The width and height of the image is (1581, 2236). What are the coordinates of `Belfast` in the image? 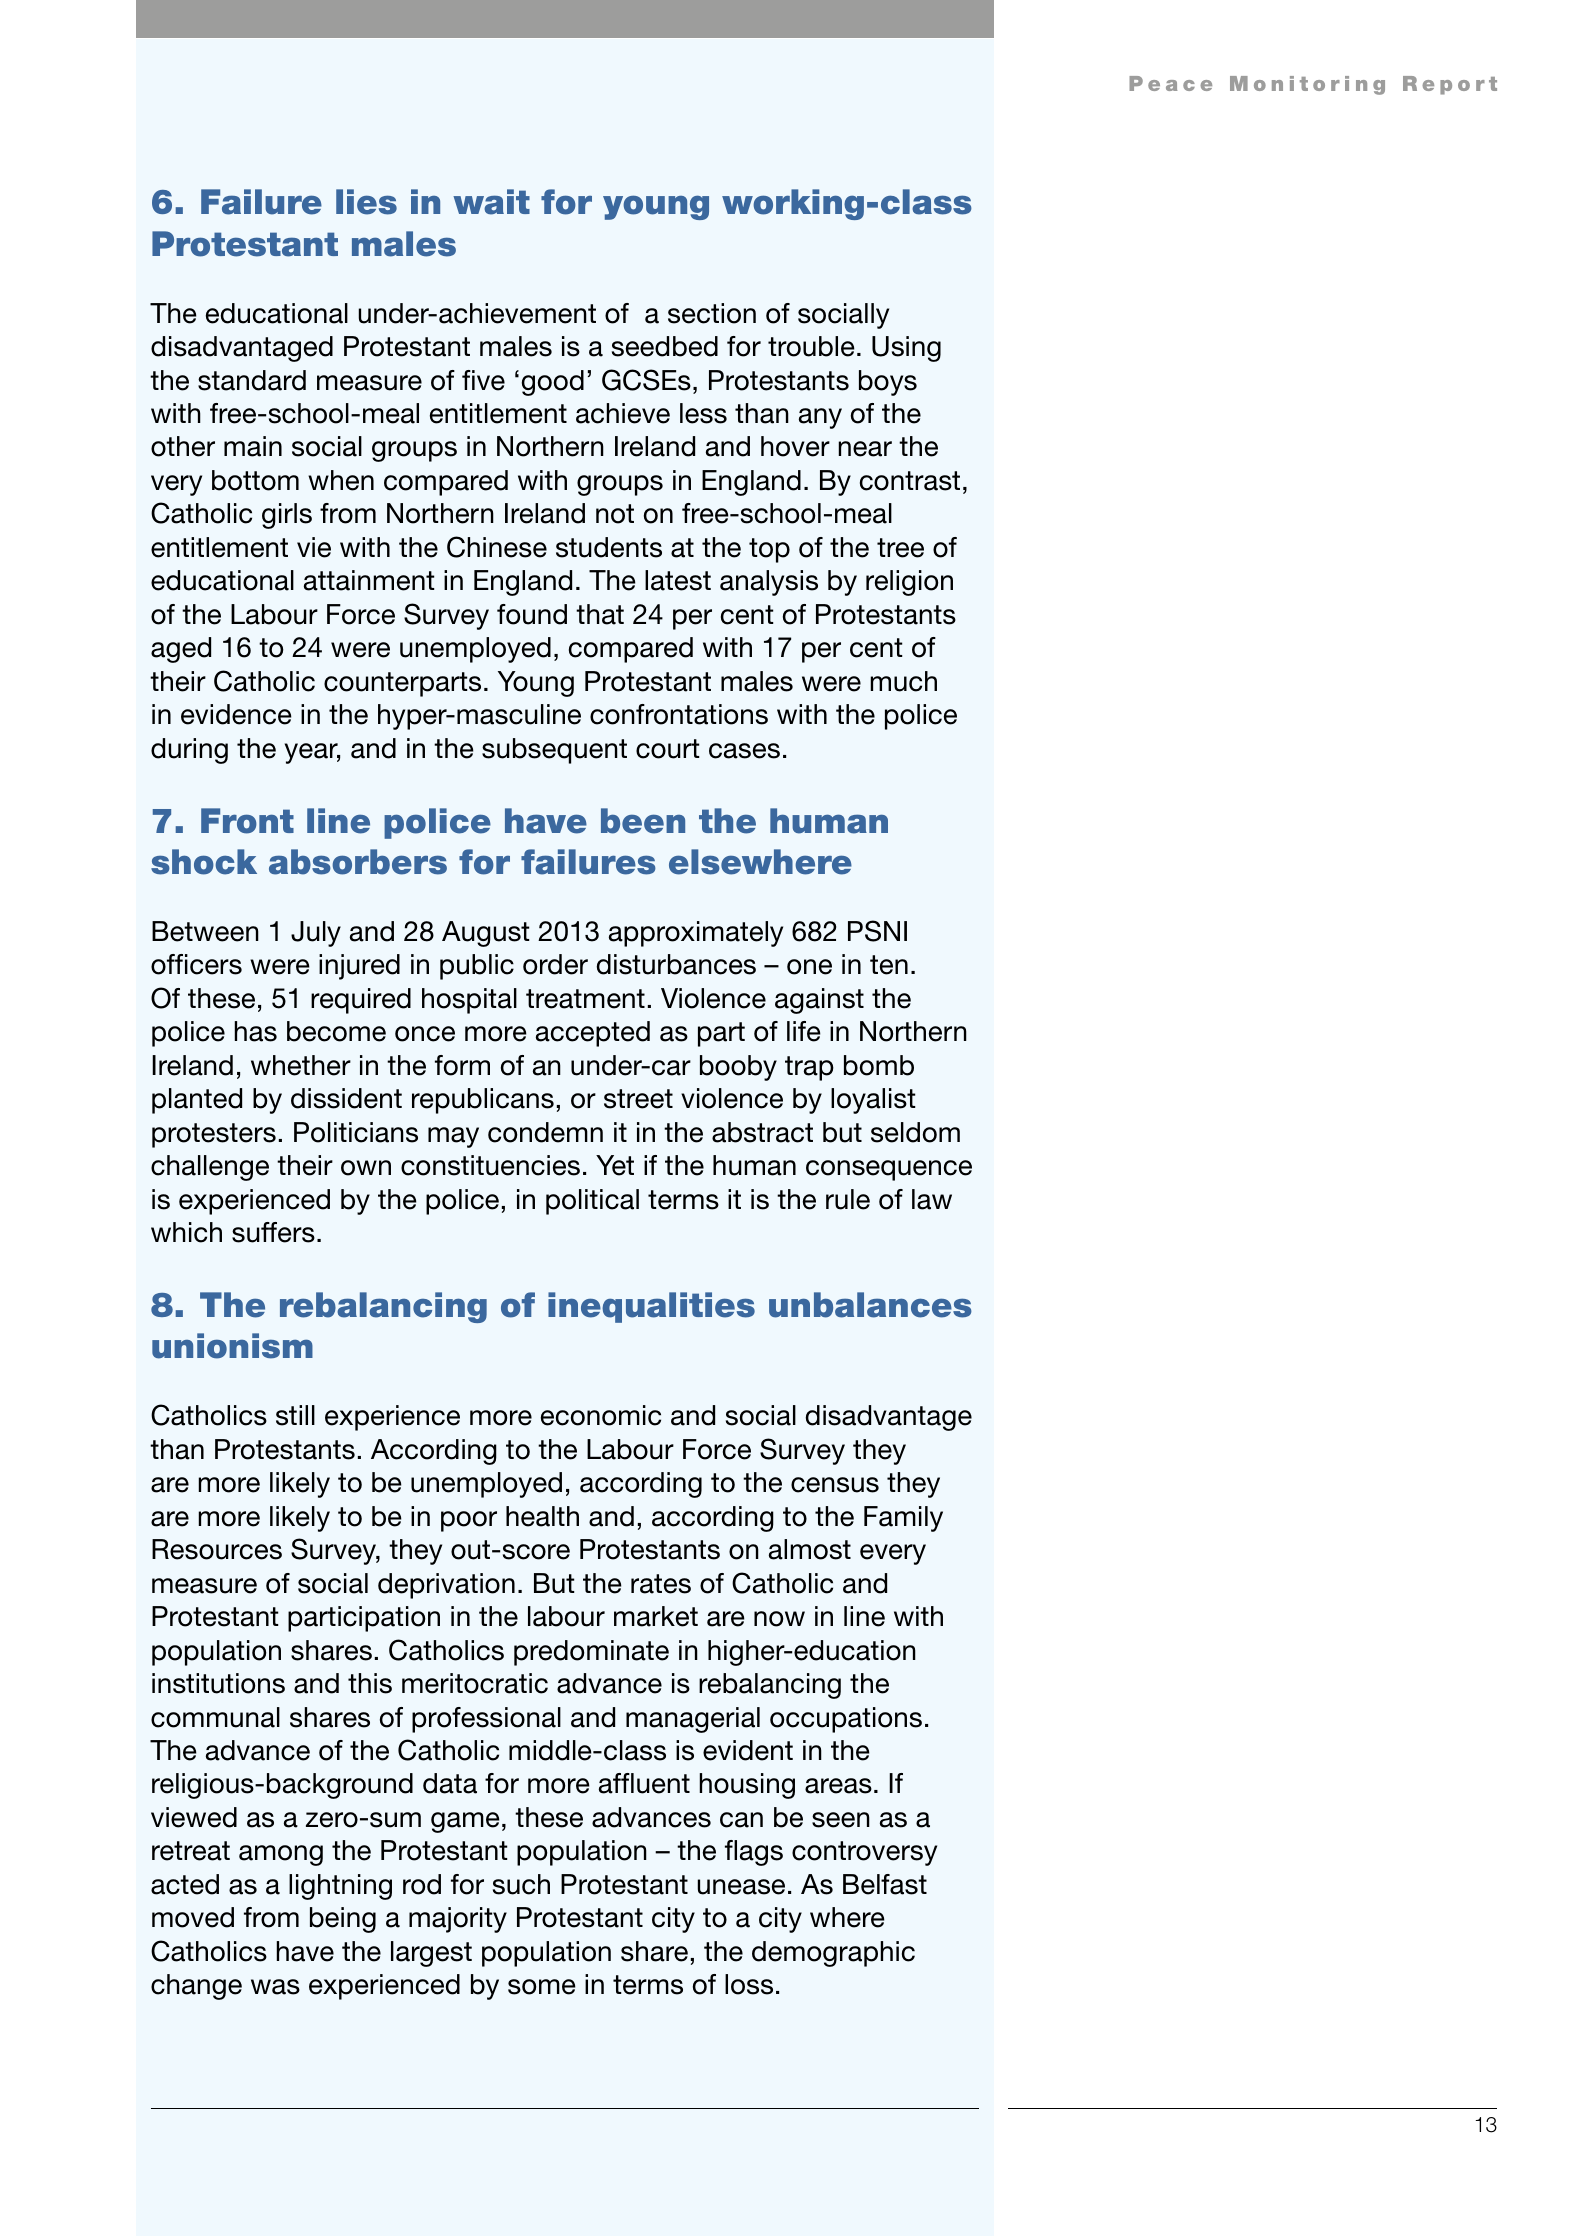 It's located at (885, 1884).
